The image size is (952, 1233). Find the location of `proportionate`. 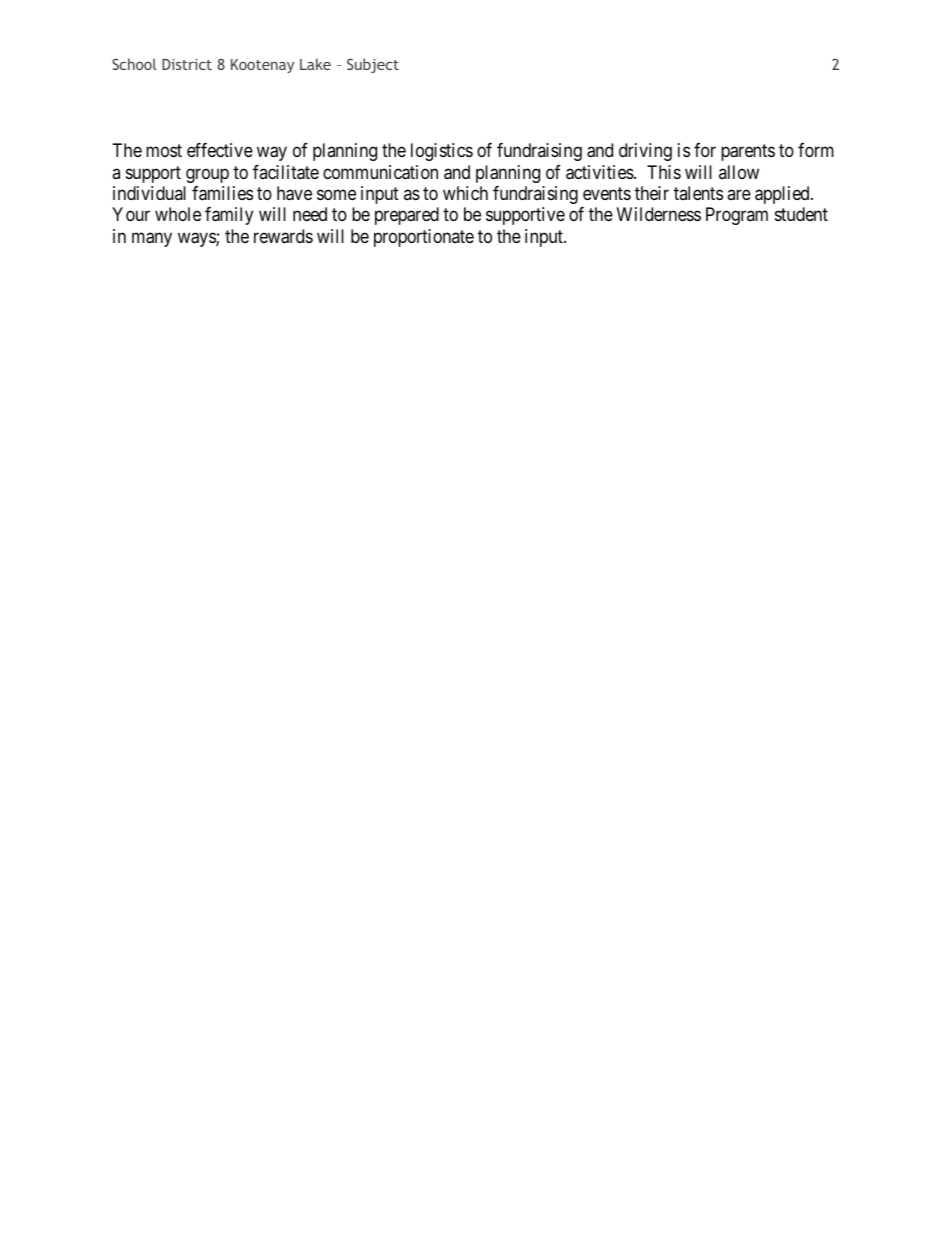

proportionate is located at coordinates (424, 238).
